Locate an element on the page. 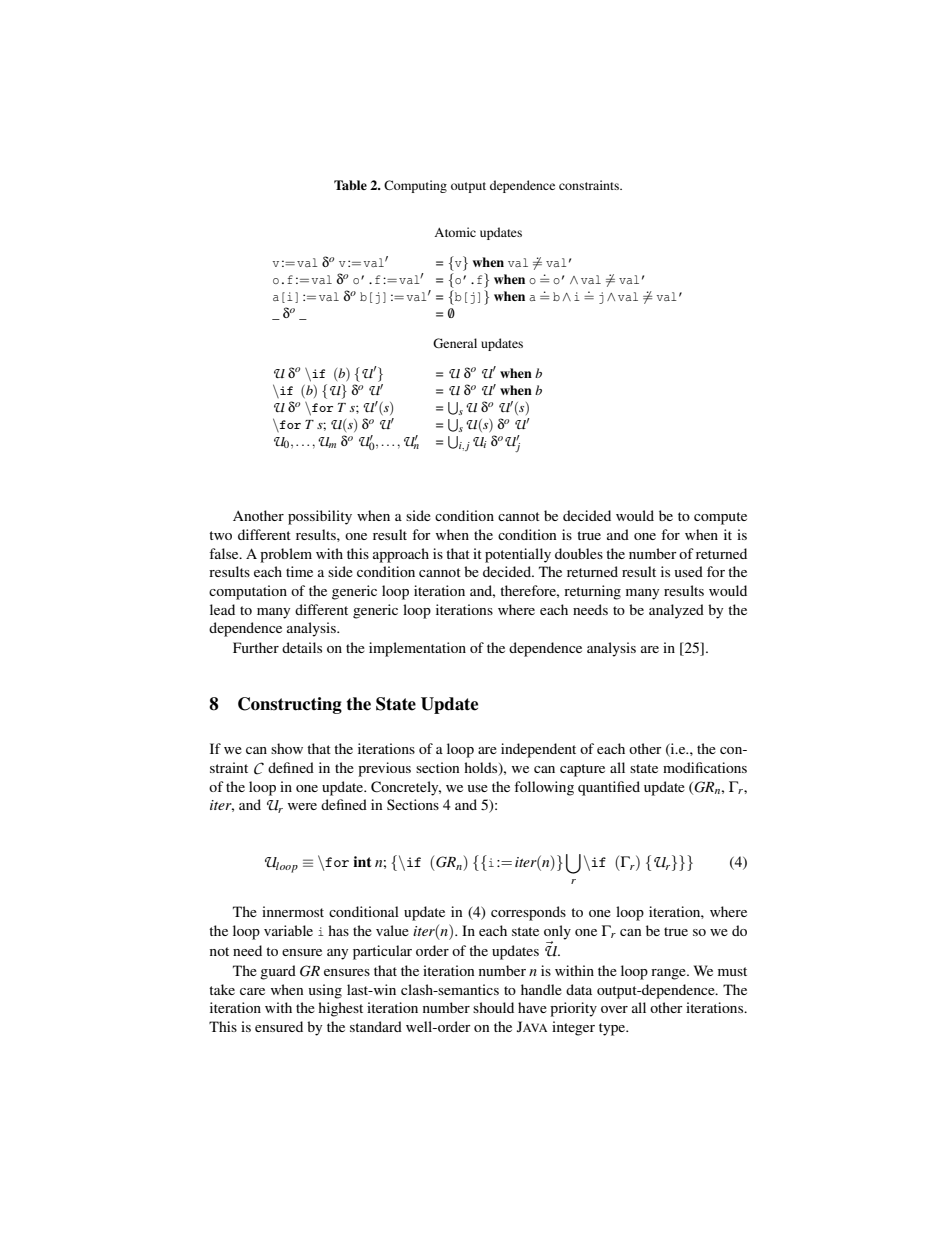 Image resolution: width=952 pixels, height=1233 pixels. range is located at coordinates (669, 974).
